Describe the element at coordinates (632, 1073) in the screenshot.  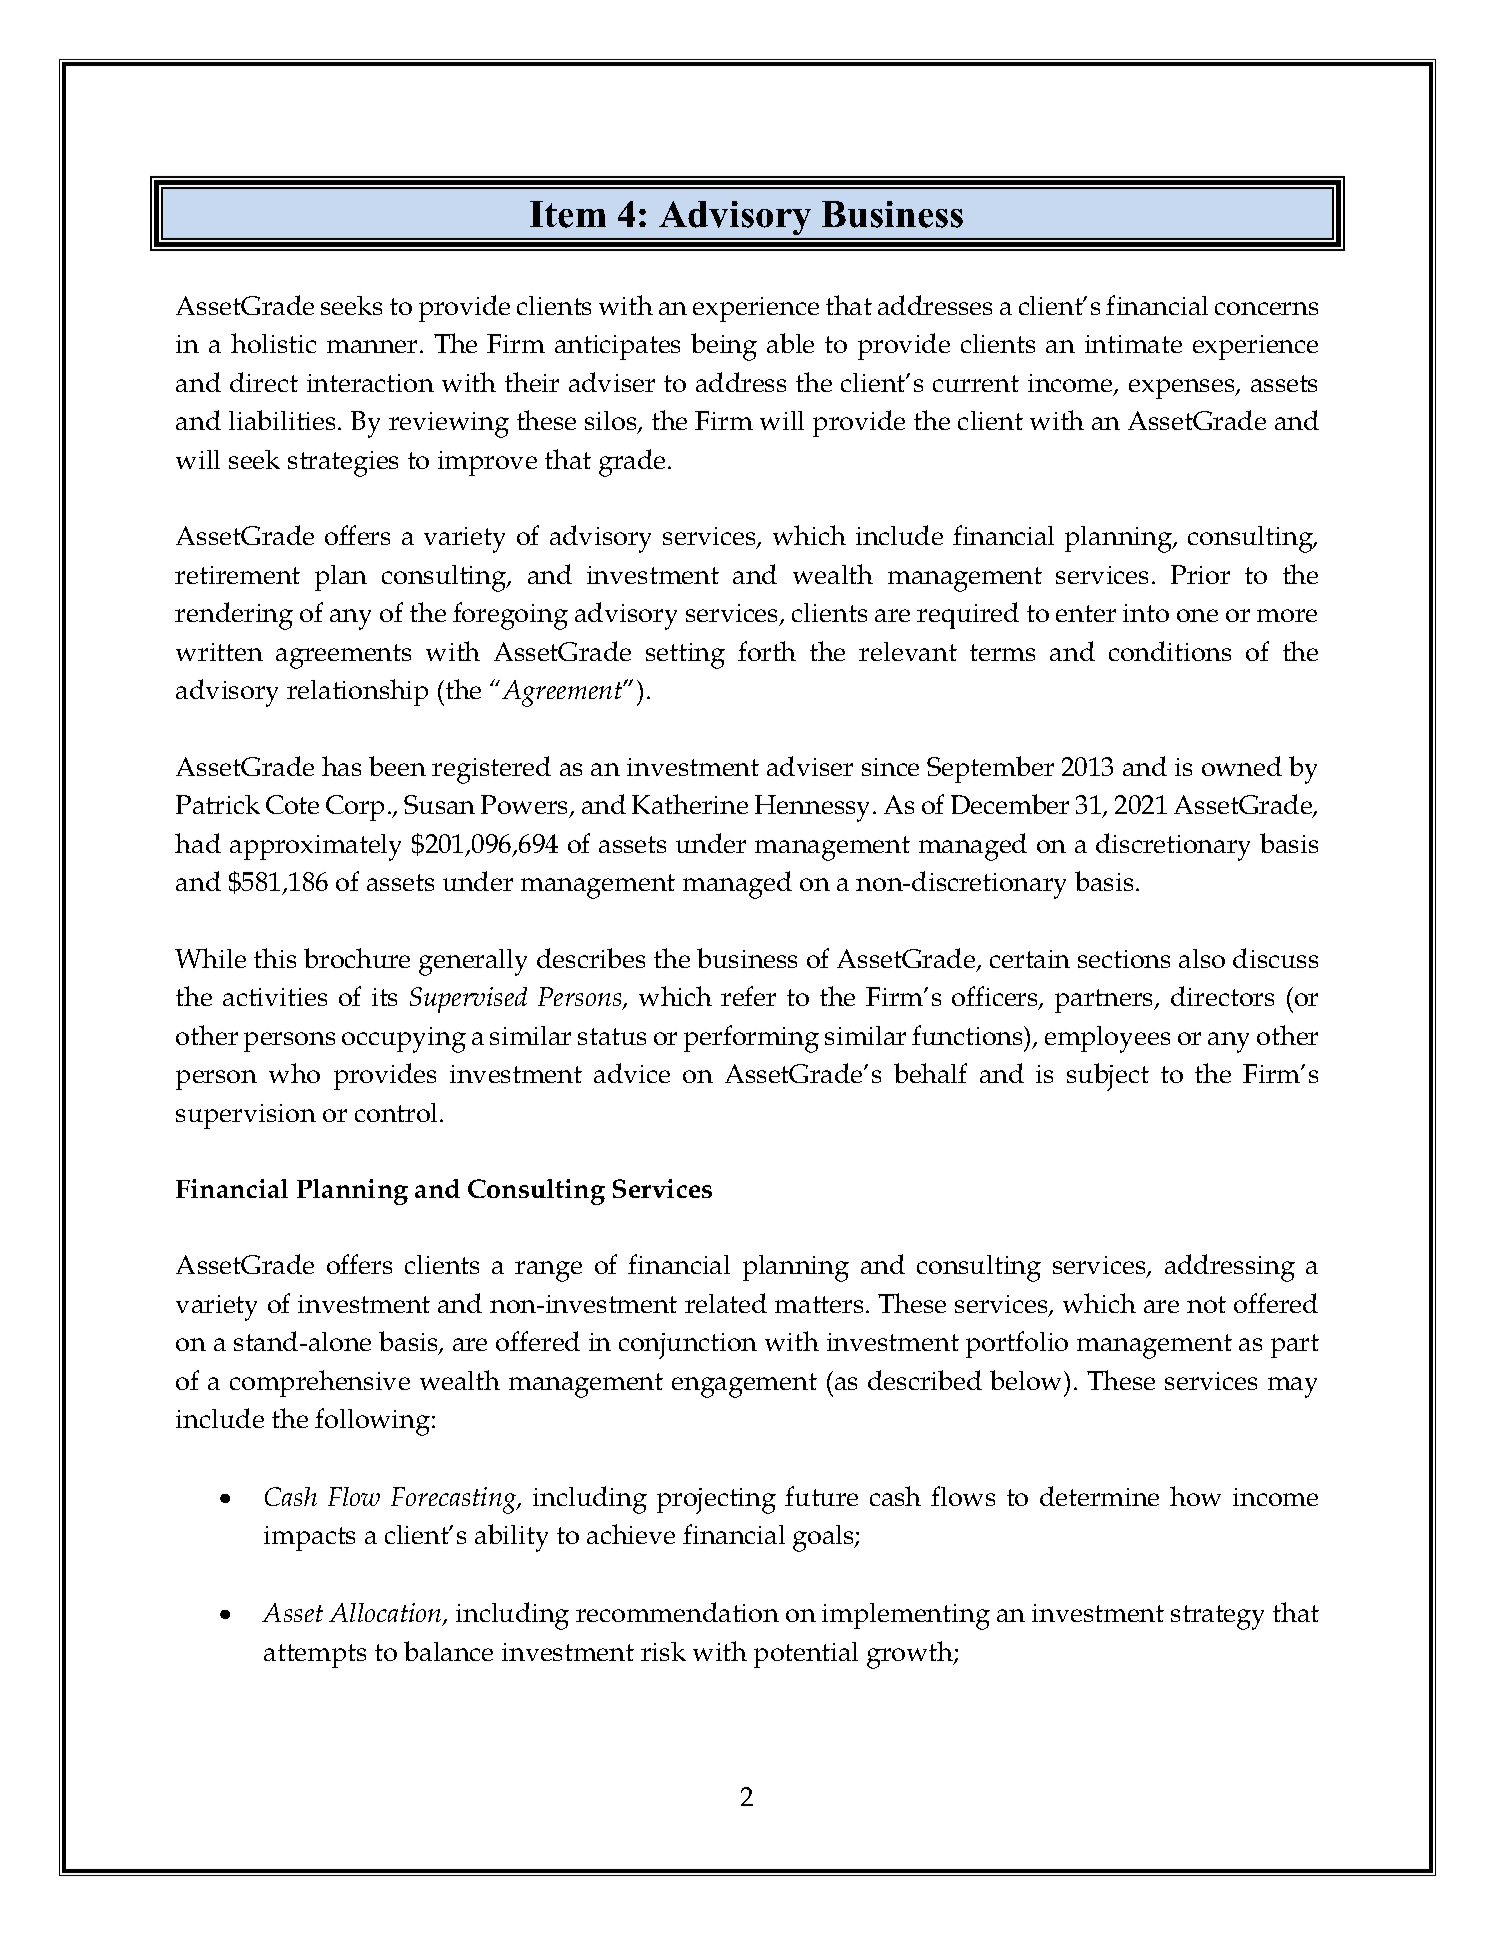
I see `advice` at that location.
